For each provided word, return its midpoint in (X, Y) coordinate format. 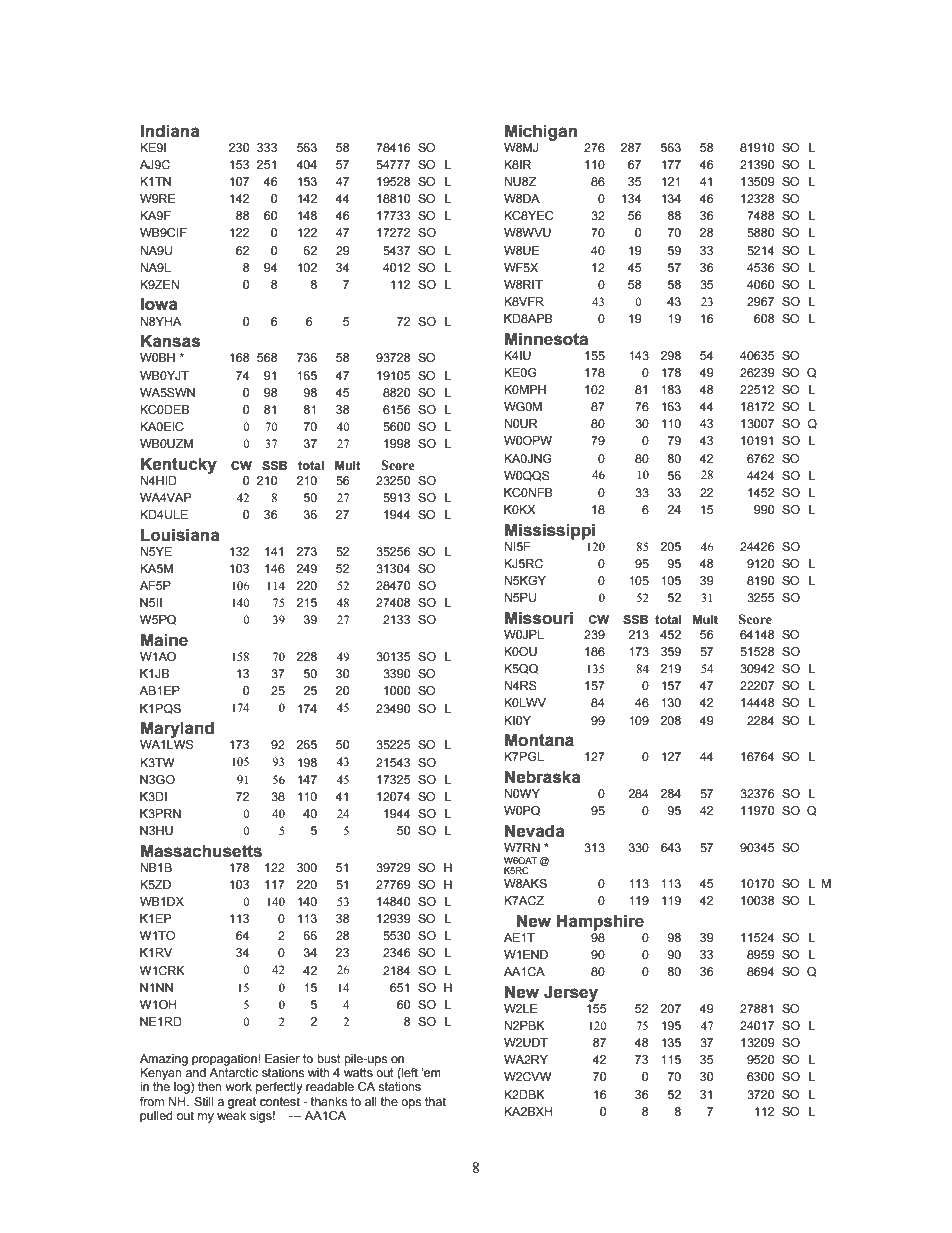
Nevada (535, 831)
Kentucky (179, 465)
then (209, 1086)
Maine (164, 640)
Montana (539, 740)
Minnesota (546, 339)
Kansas (170, 341)
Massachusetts (201, 851)
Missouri (539, 618)
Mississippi (550, 531)
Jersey (571, 993)
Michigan (541, 132)
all (371, 1101)
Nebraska (543, 777)
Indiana (170, 131)
